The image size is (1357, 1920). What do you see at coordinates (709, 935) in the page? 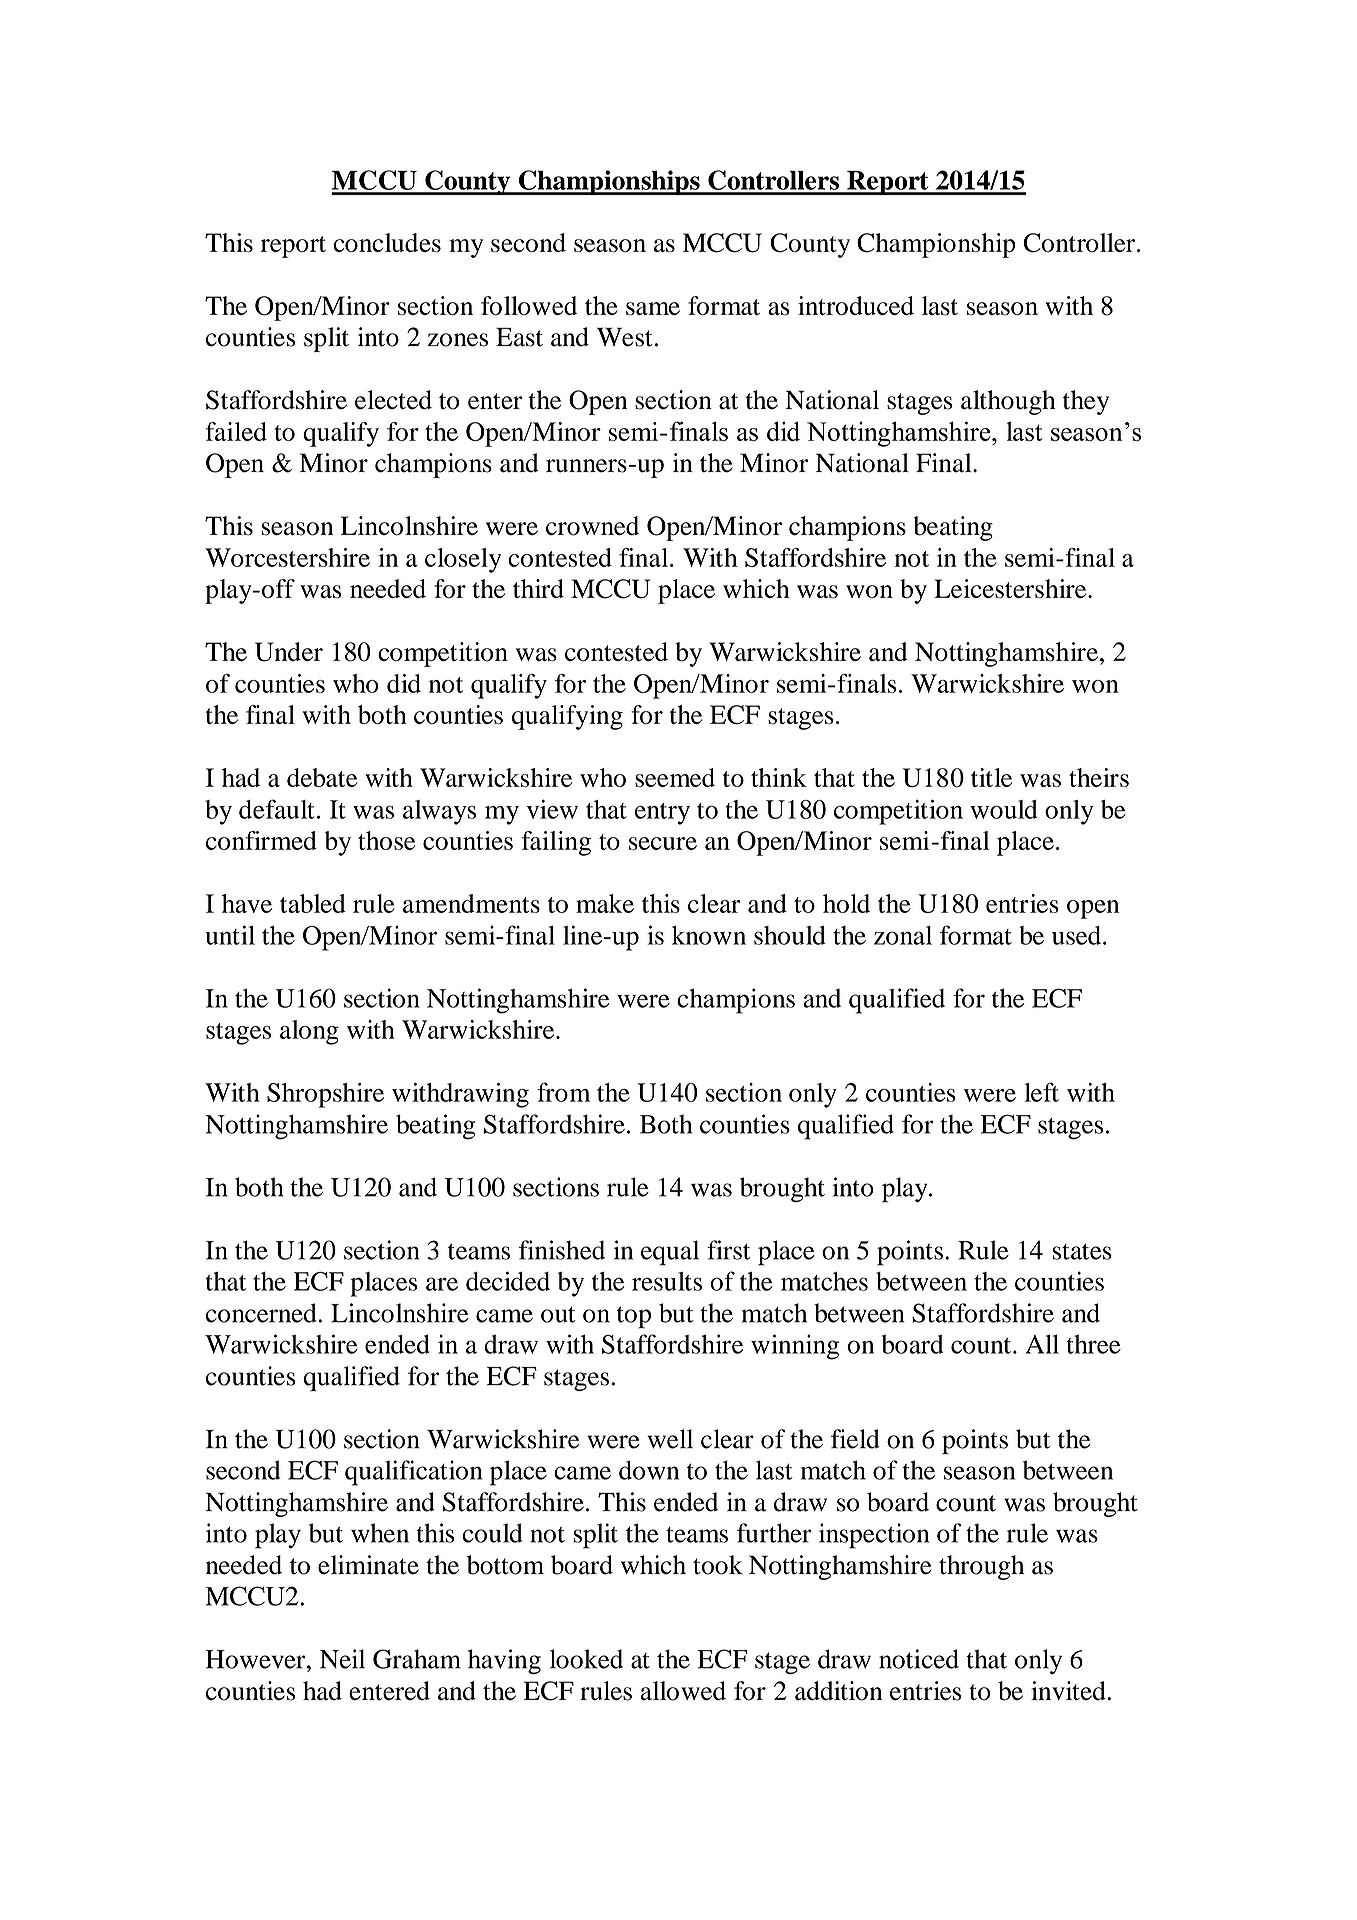
I see `known` at bounding box center [709, 935].
